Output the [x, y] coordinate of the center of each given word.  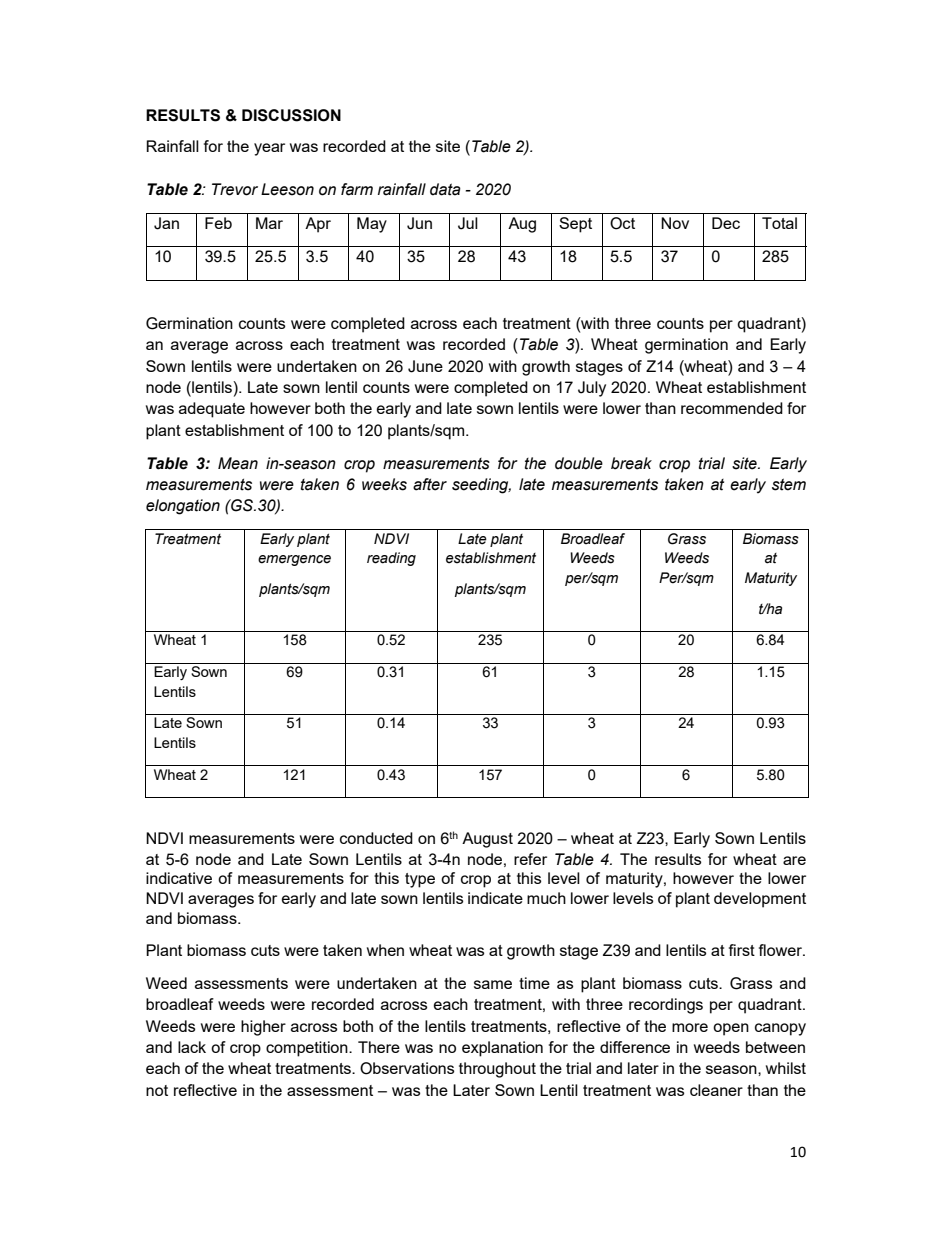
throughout [497, 1070]
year [269, 149]
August [487, 840]
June [425, 366]
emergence [294, 560]
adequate [212, 410]
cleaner [716, 1090]
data [445, 189]
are [794, 860]
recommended [732, 408]
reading [391, 559]
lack [192, 1047]
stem [789, 484]
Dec [726, 223]
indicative [179, 878]
